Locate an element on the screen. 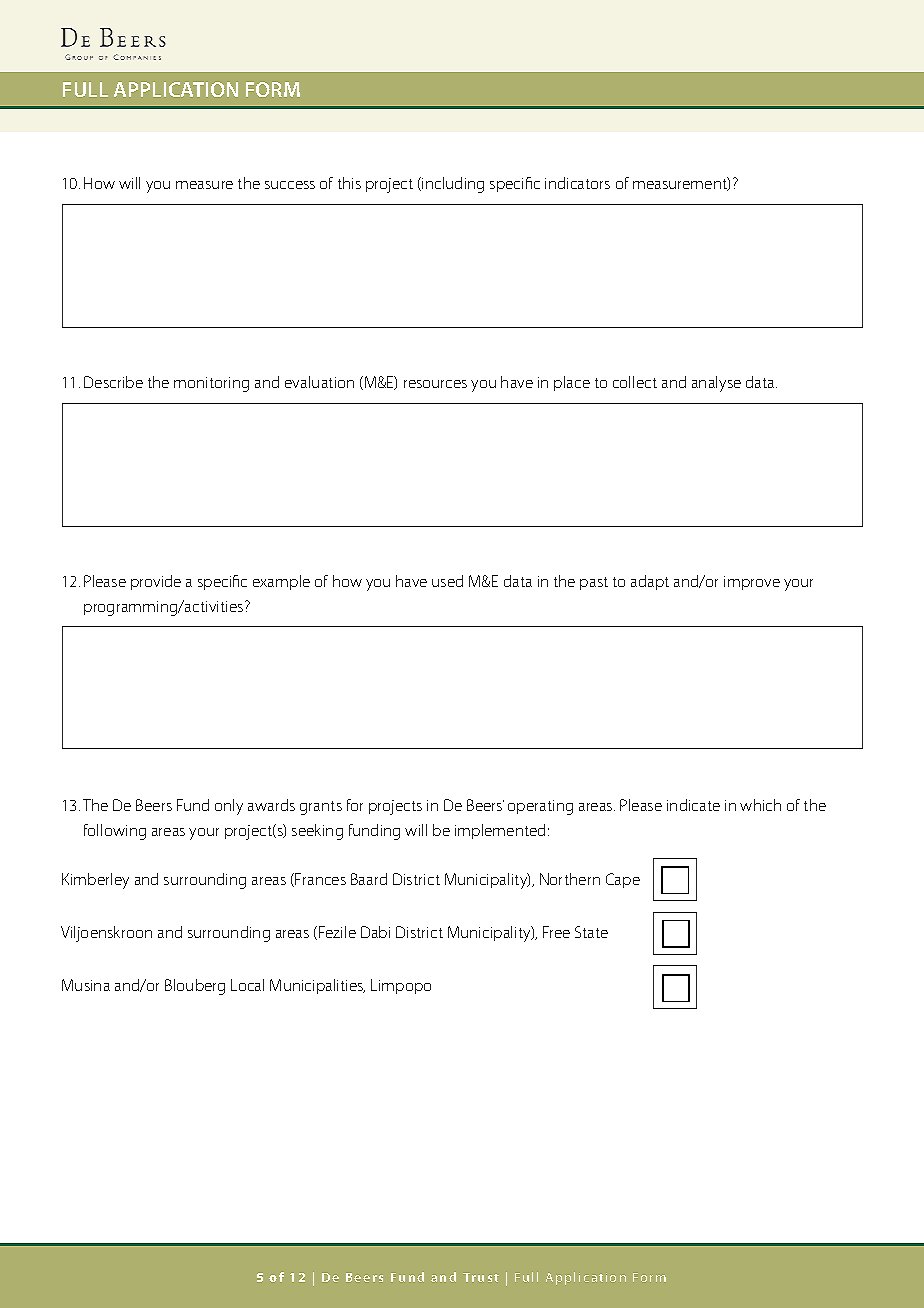 The height and width of the screenshot is (1308, 924). State is located at coordinates (591, 932).
